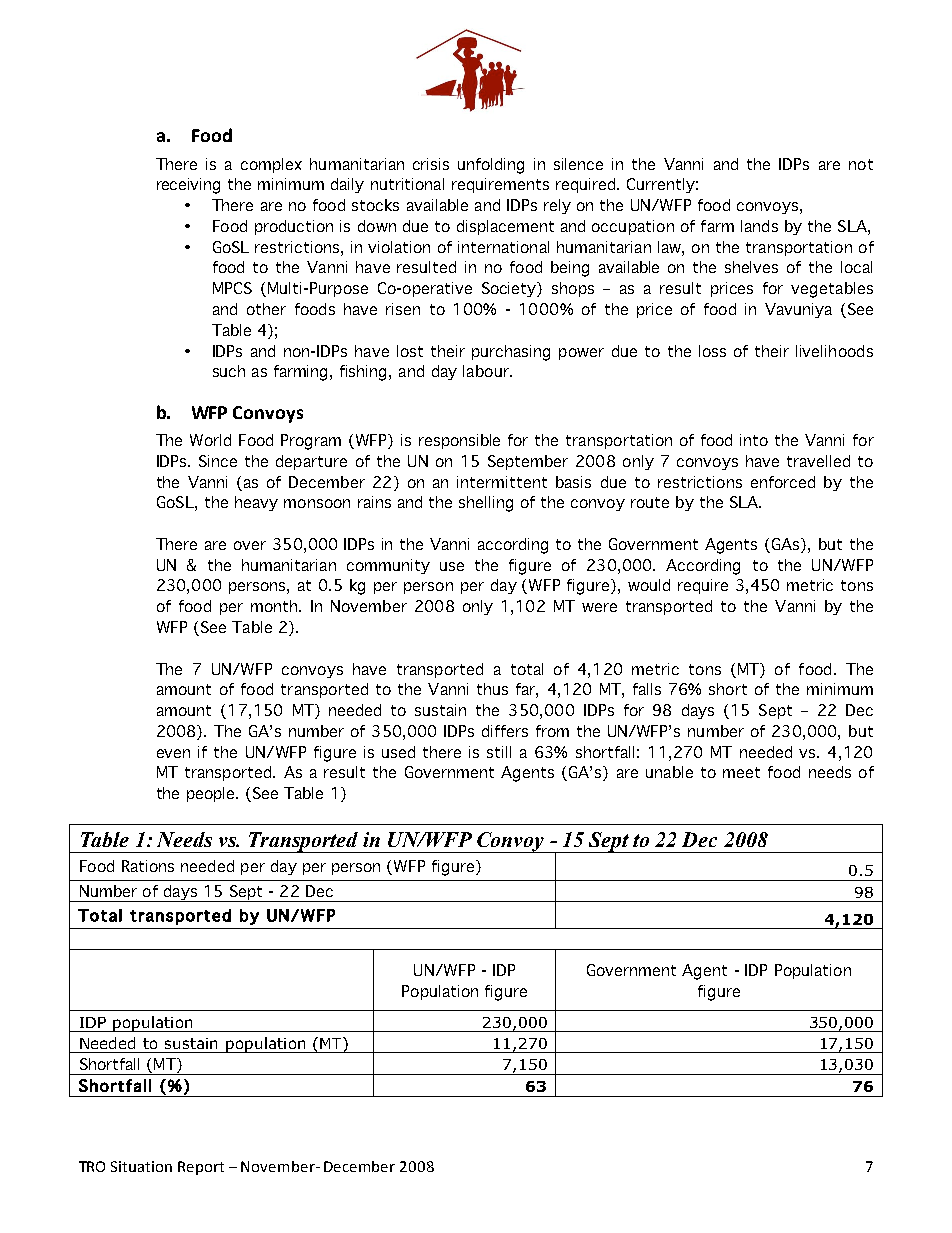 The width and height of the screenshot is (952, 1233). Describe the element at coordinates (188, 186) in the screenshot. I see `receiving` at that location.
